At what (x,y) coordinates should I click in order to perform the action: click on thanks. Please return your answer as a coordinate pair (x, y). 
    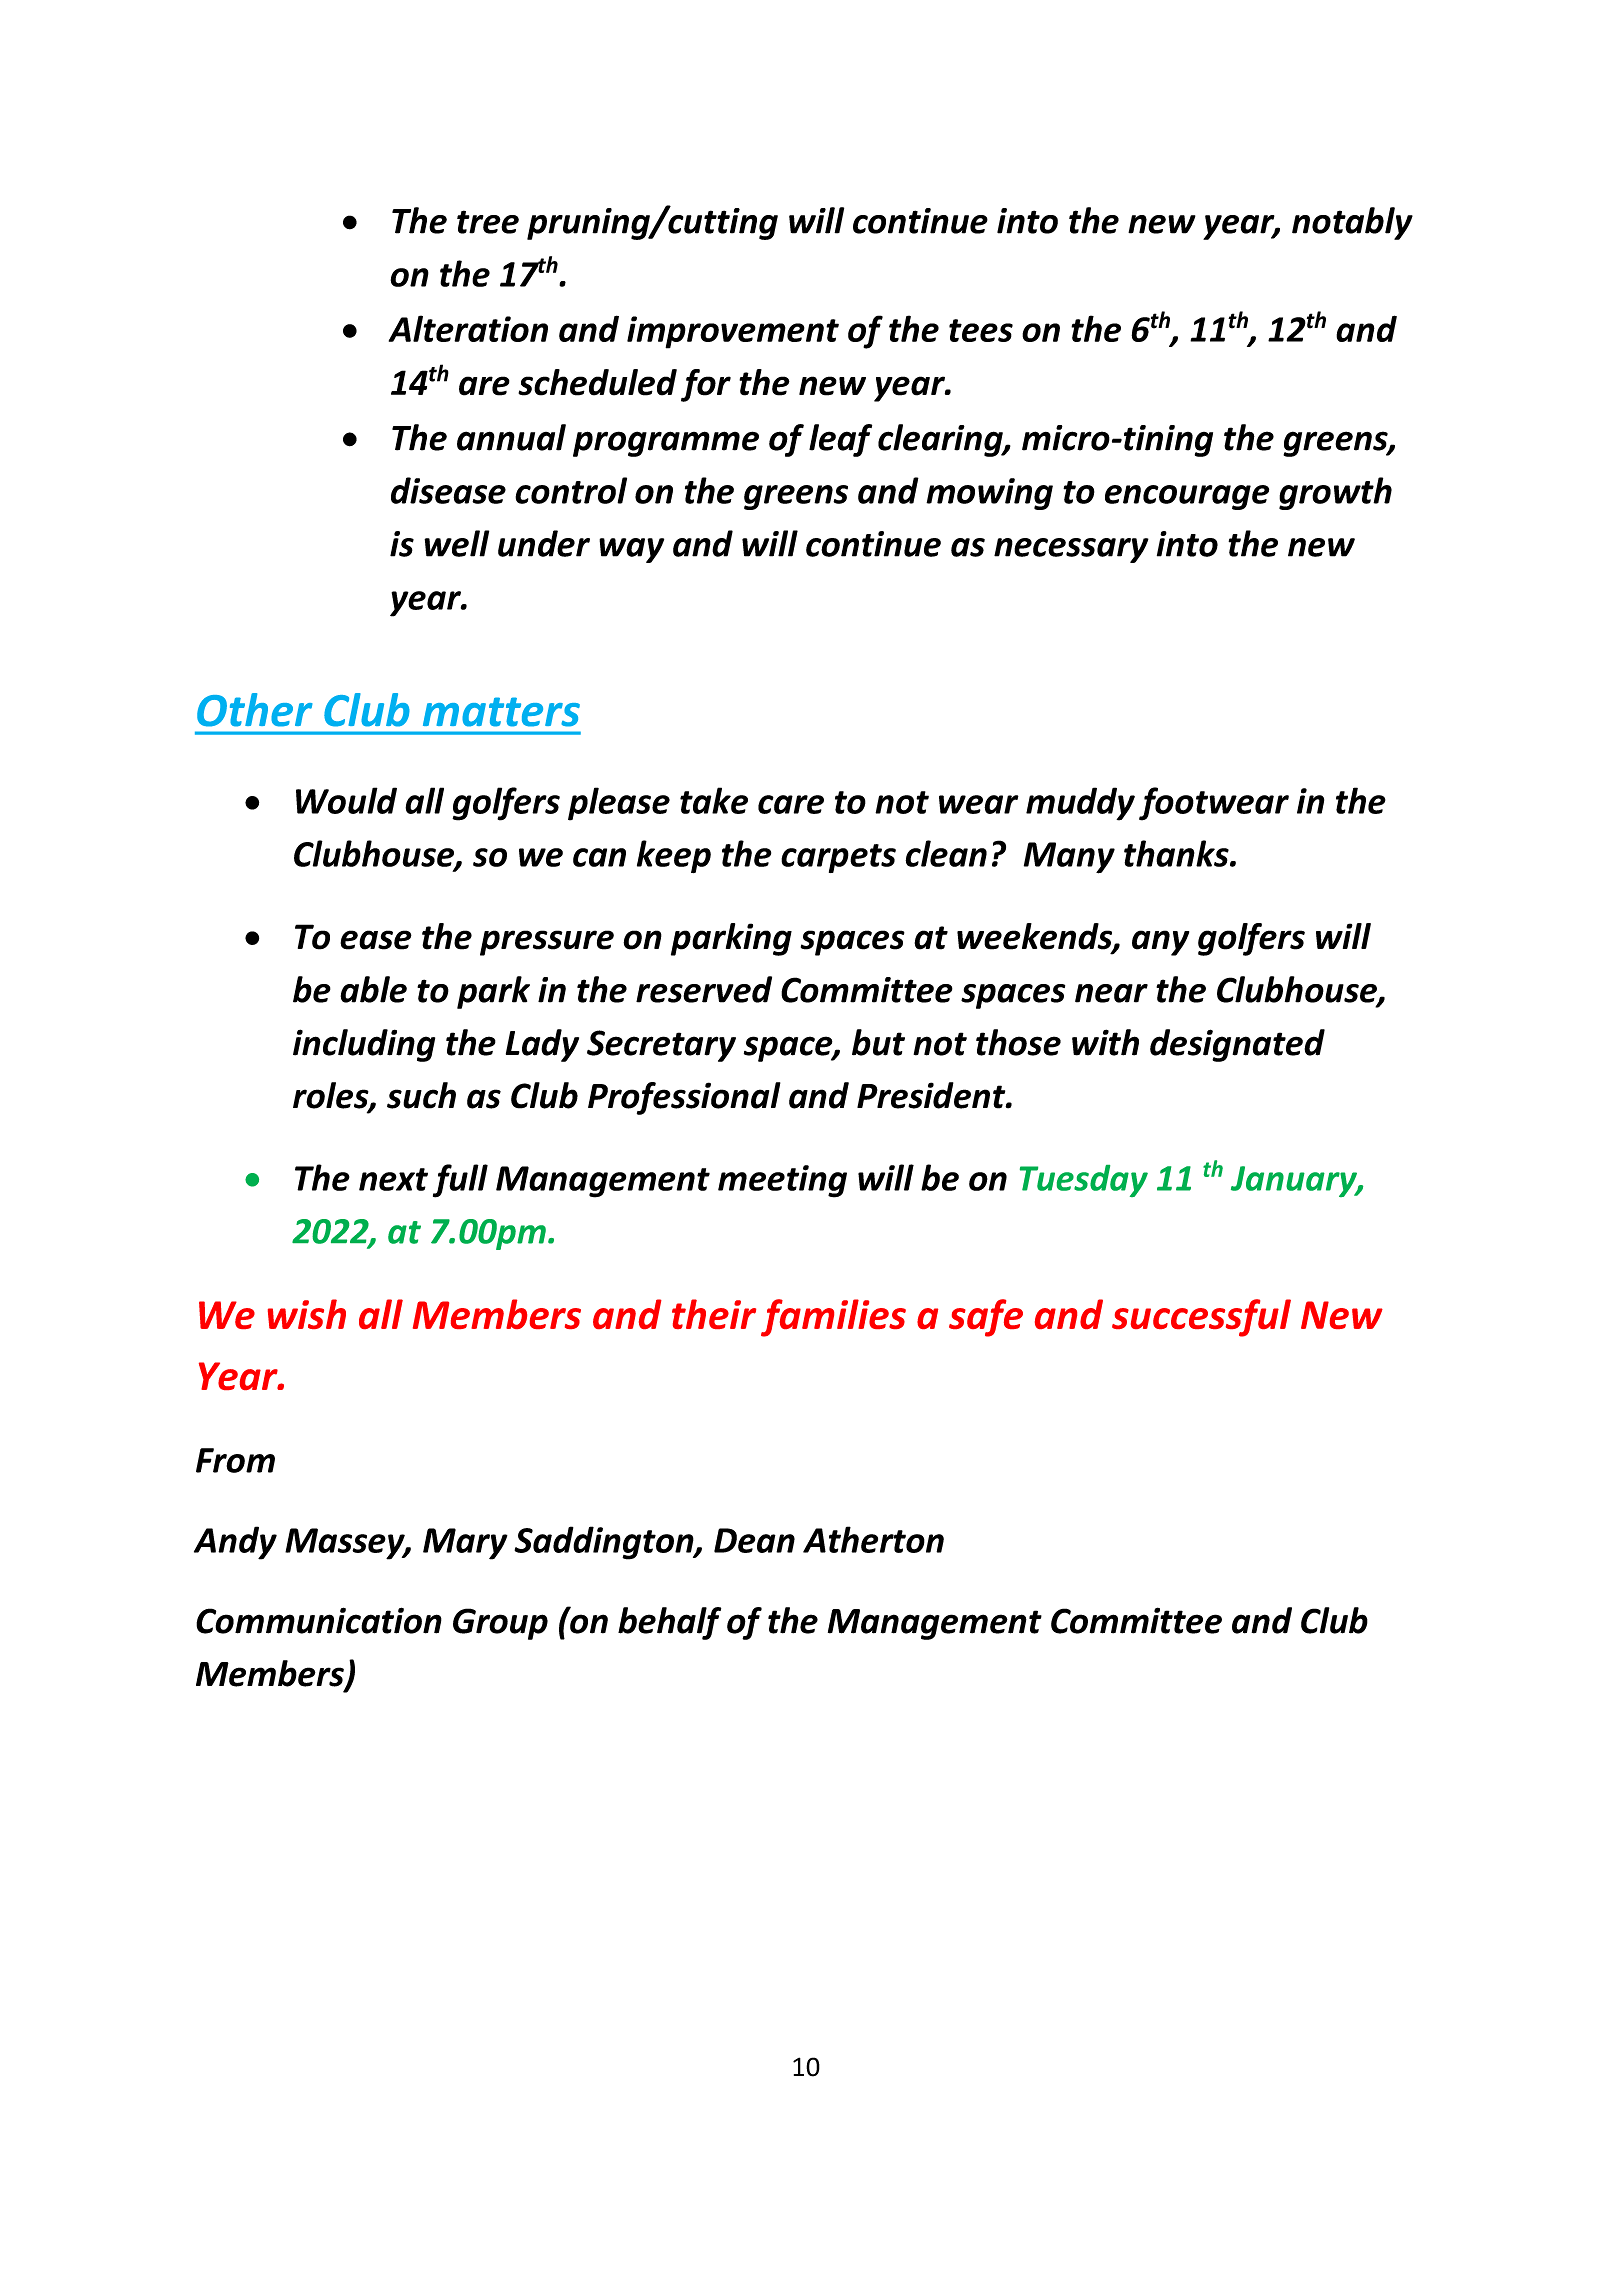
    Looking at the image, I should click on (1177, 853).
